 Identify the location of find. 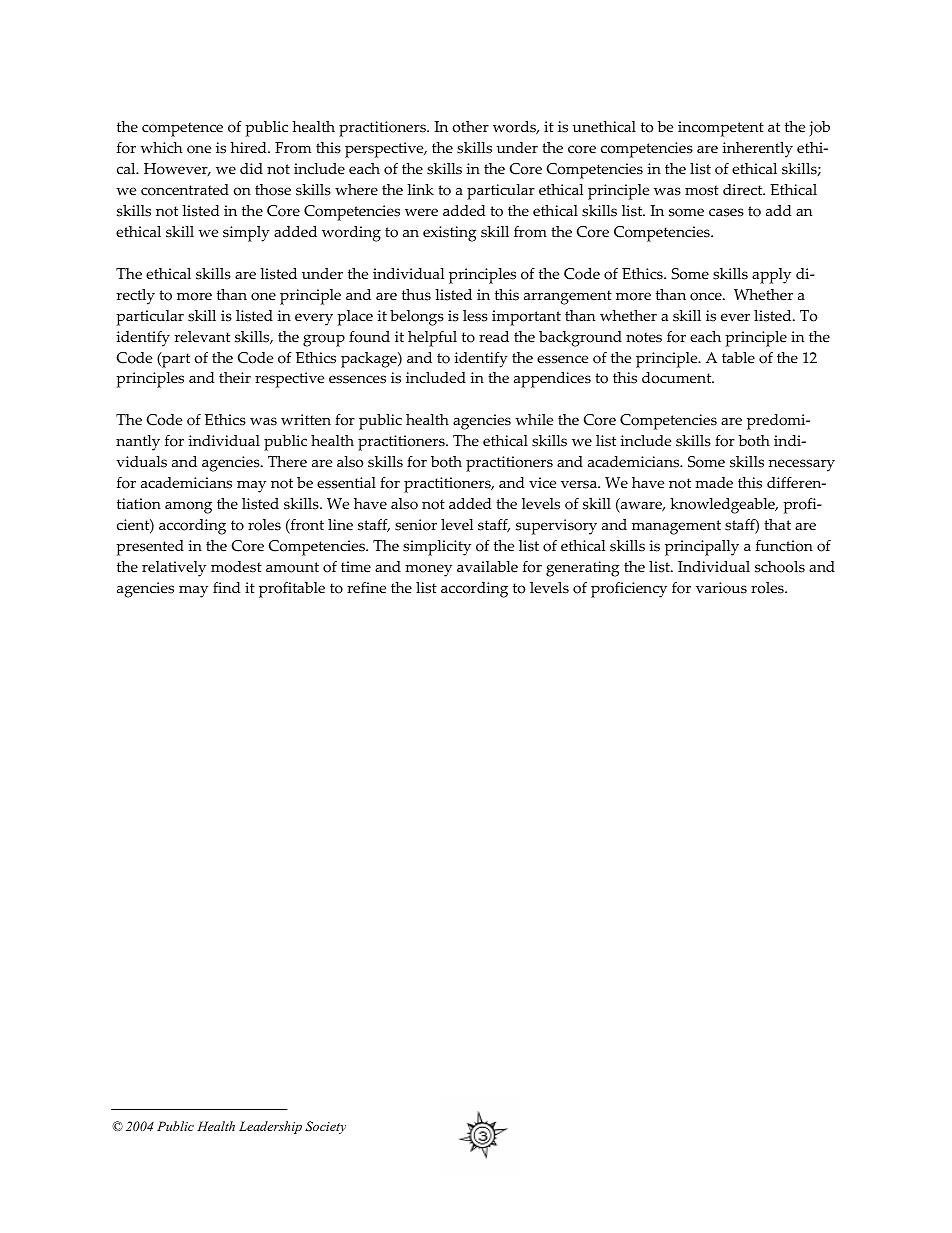
(226, 587).
